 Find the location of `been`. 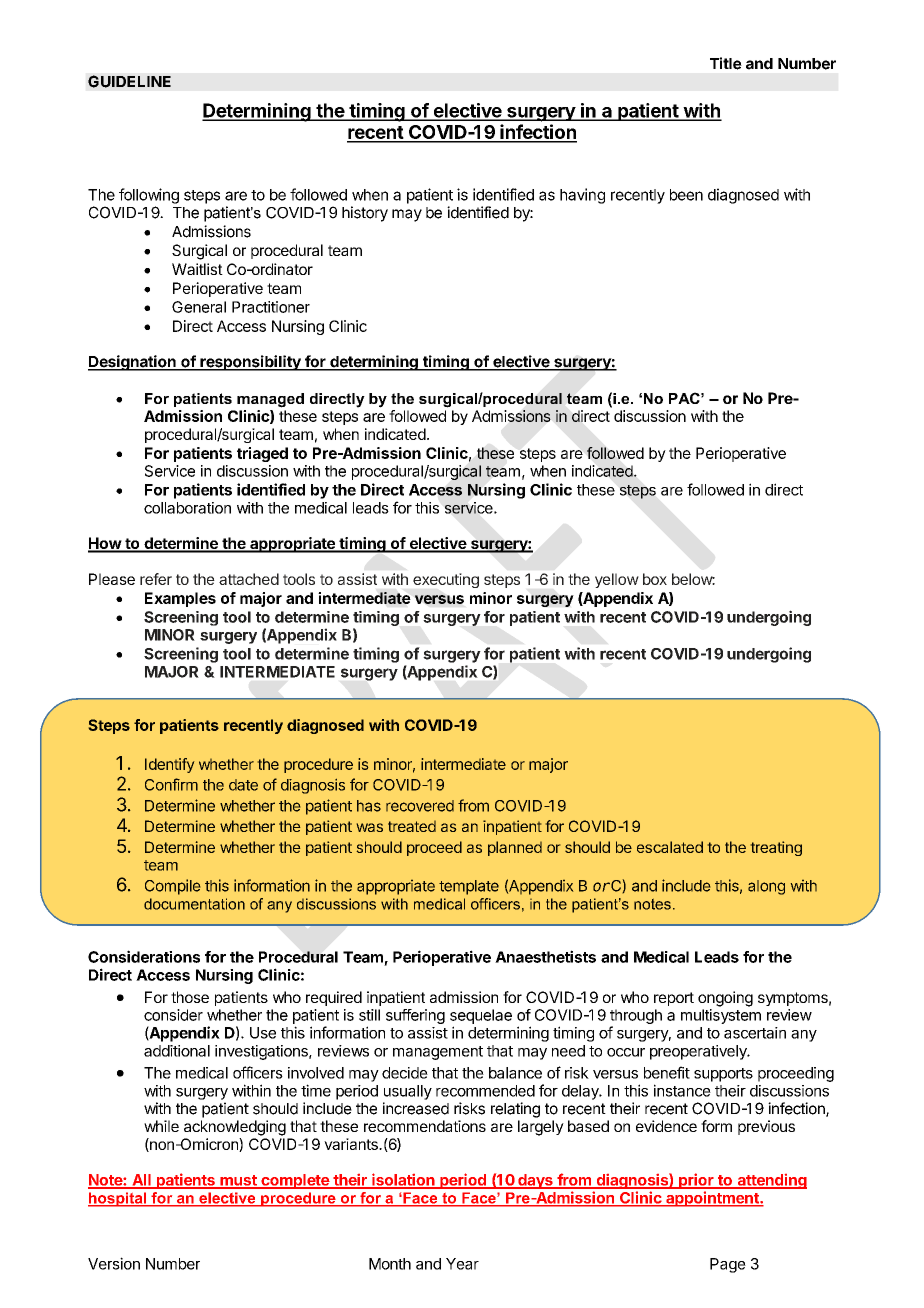

been is located at coordinates (686, 195).
